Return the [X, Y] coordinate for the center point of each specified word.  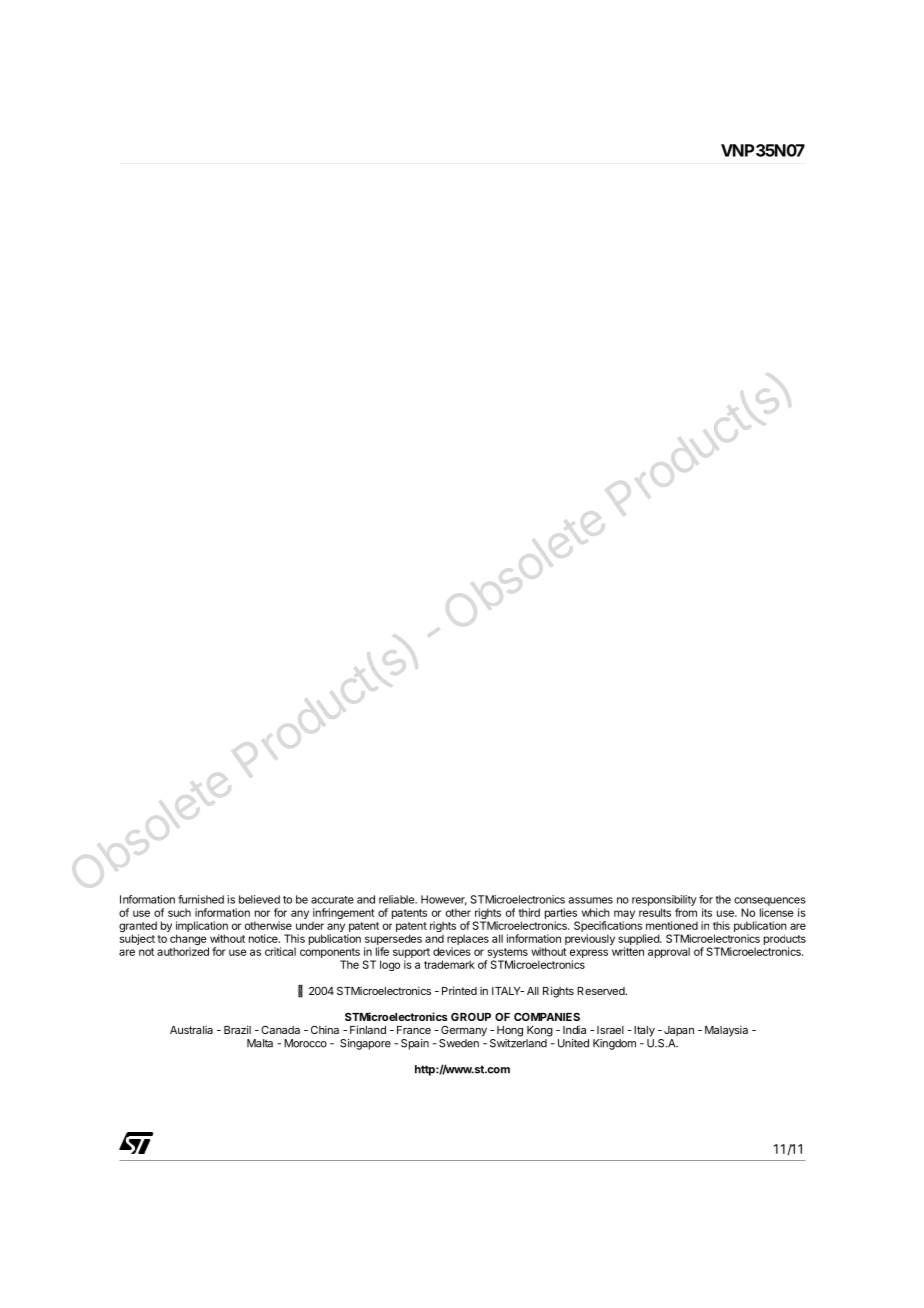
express [589, 955]
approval [669, 952]
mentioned [672, 925]
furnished [201, 899]
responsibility [664, 900]
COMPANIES [547, 1016]
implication [202, 926]
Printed [459, 990]
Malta [260, 1043]
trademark [449, 964]
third [529, 912]
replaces [468, 941]
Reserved [602, 991]
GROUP [471, 1017]
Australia [191, 1029]
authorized [183, 951]
